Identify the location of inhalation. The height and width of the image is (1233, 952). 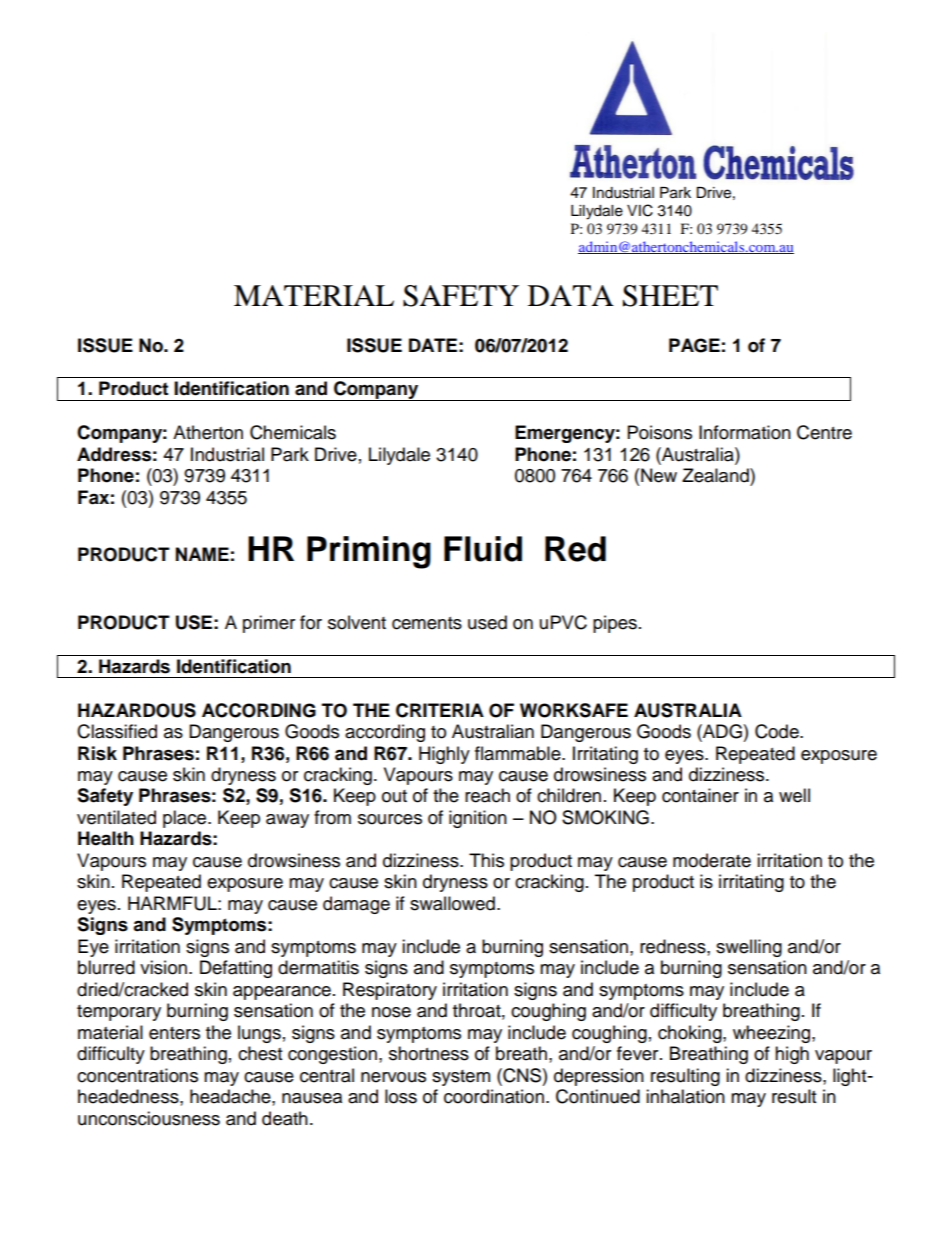
(685, 1096).
